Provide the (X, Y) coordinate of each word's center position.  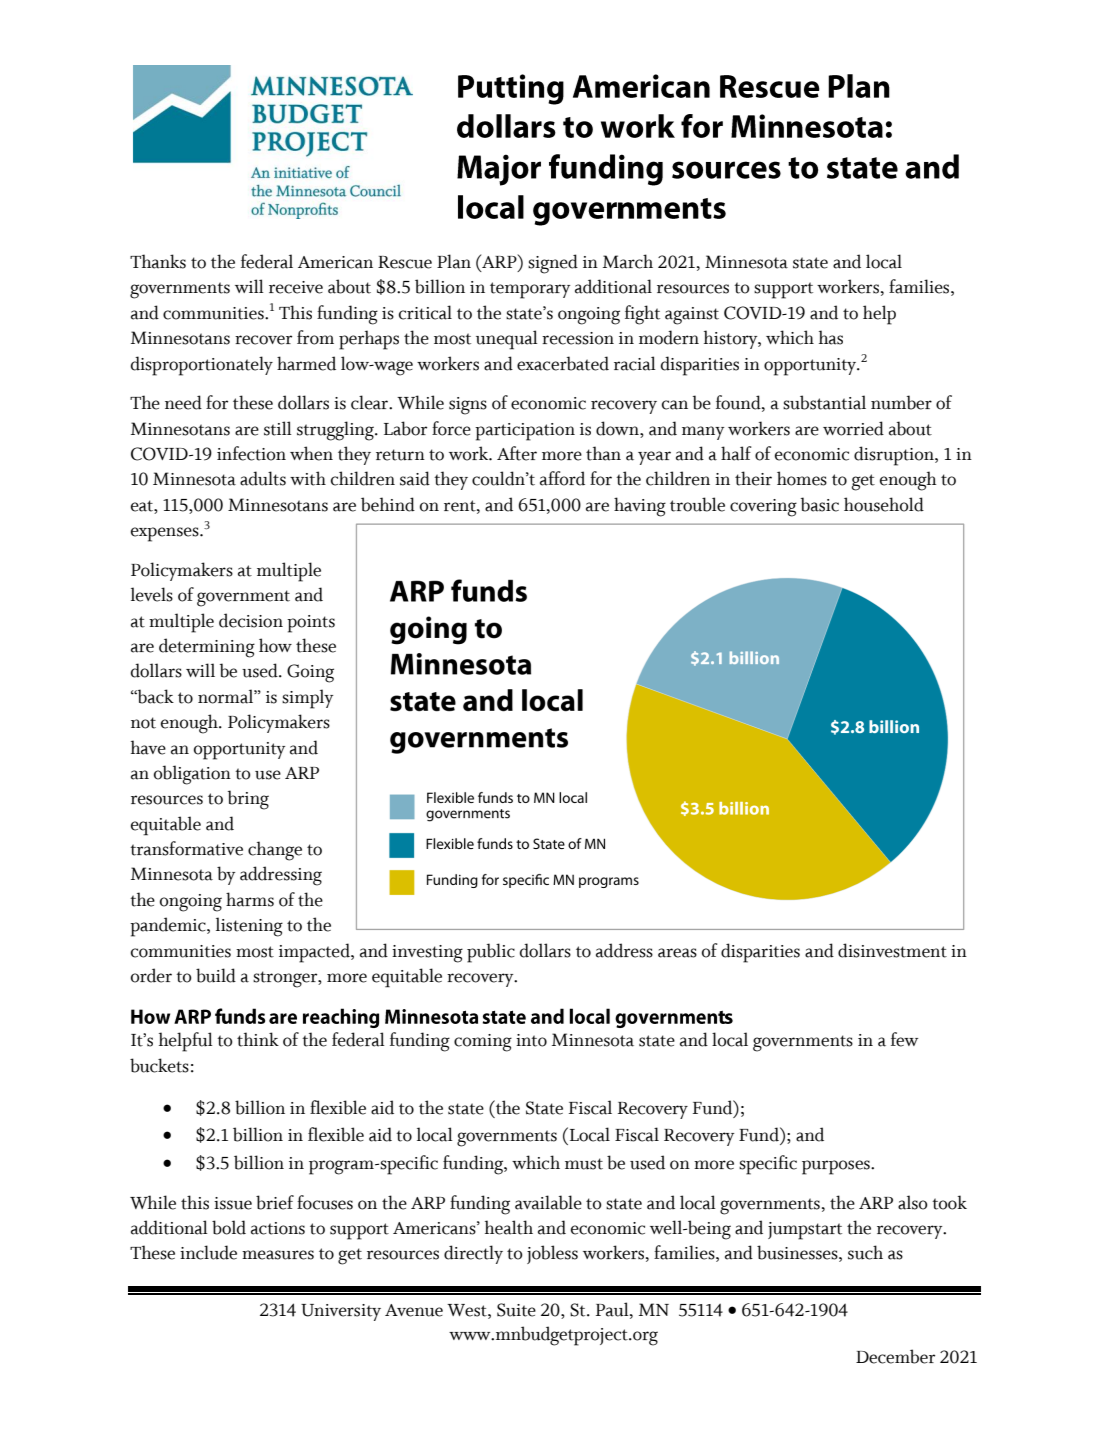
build (216, 975)
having (640, 507)
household (884, 504)
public (491, 953)
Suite (516, 1310)
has (831, 337)
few (904, 1039)
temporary (530, 290)
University (341, 1312)
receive (296, 287)
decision (251, 620)
